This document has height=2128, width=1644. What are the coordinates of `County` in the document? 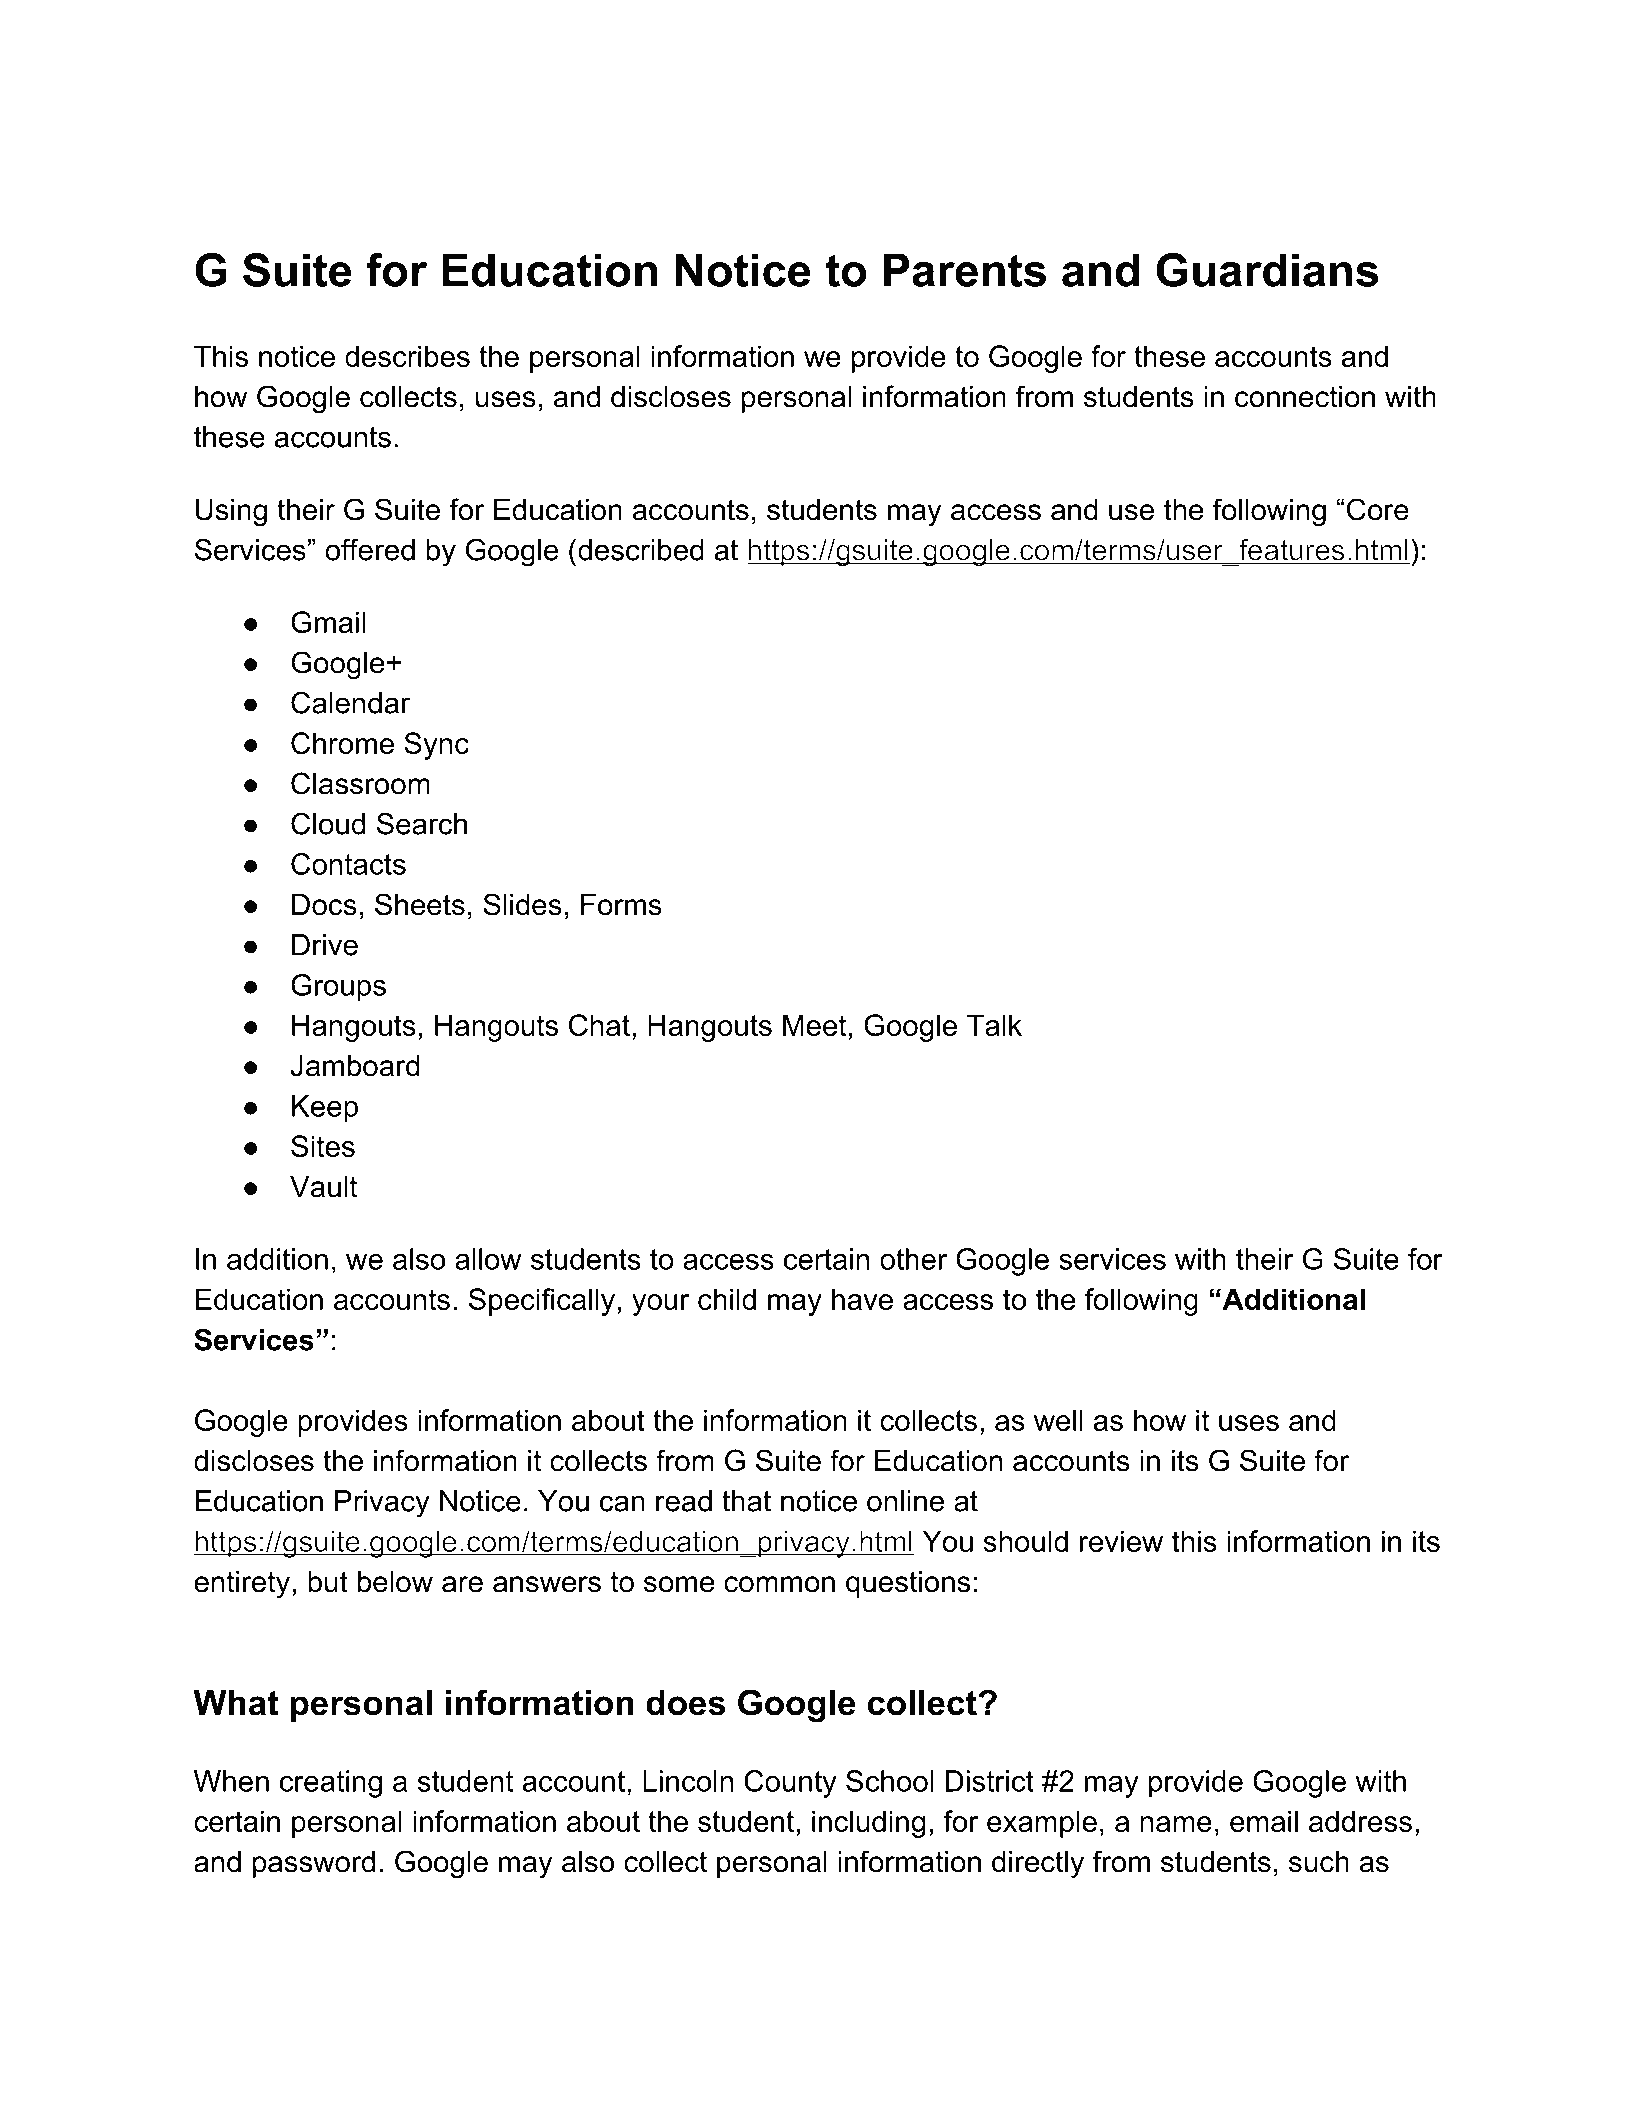 It's located at (790, 1784).
